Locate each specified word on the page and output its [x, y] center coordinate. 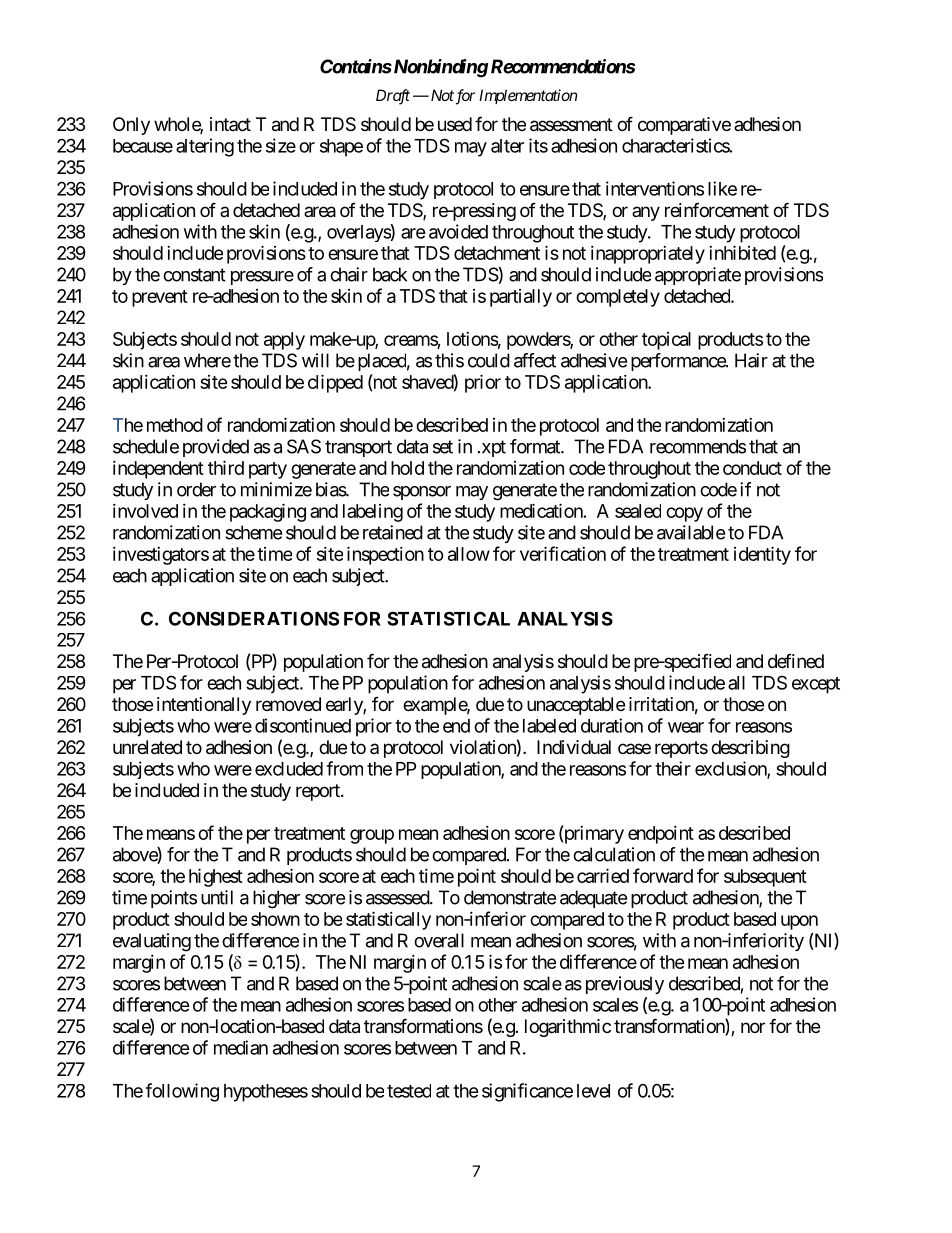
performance [679, 362]
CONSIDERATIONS [254, 618]
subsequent [765, 878]
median [241, 1047]
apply [284, 341]
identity [762, 555]
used [455, 124]
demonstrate [510, 897]
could [489, 360]
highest [216, 877]
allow [469, 554]
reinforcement [717, 209]
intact [230, 124]
